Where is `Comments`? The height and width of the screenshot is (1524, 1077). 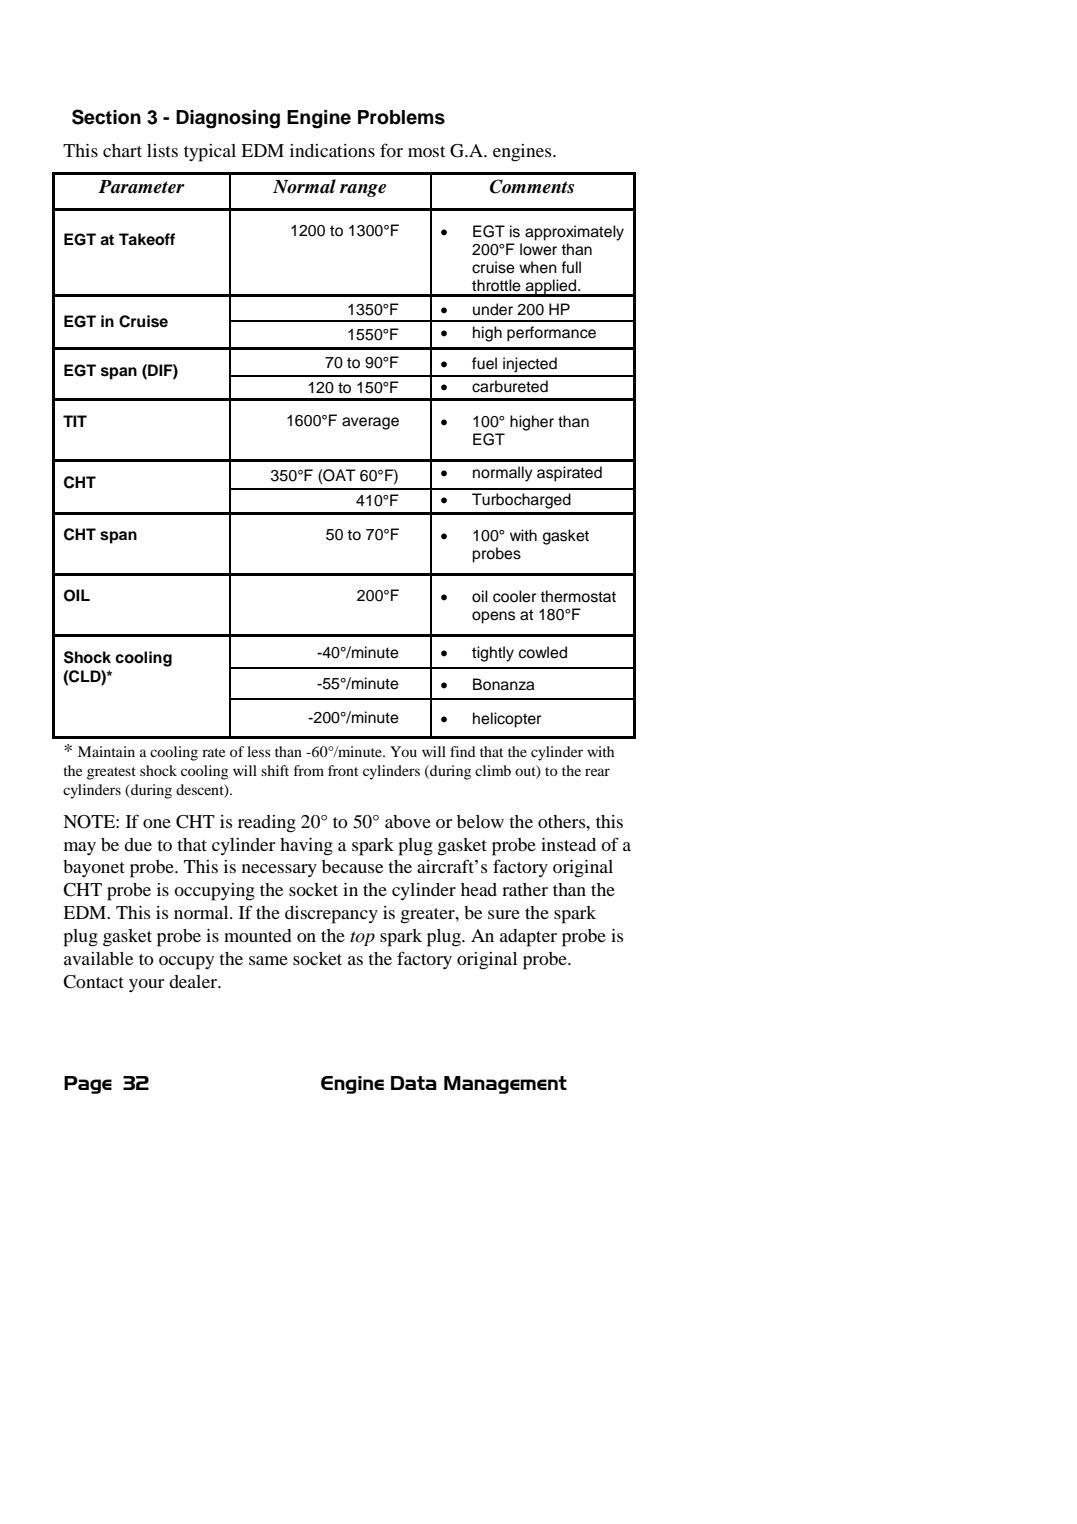
Comments is located at coordinates (532, 186).
